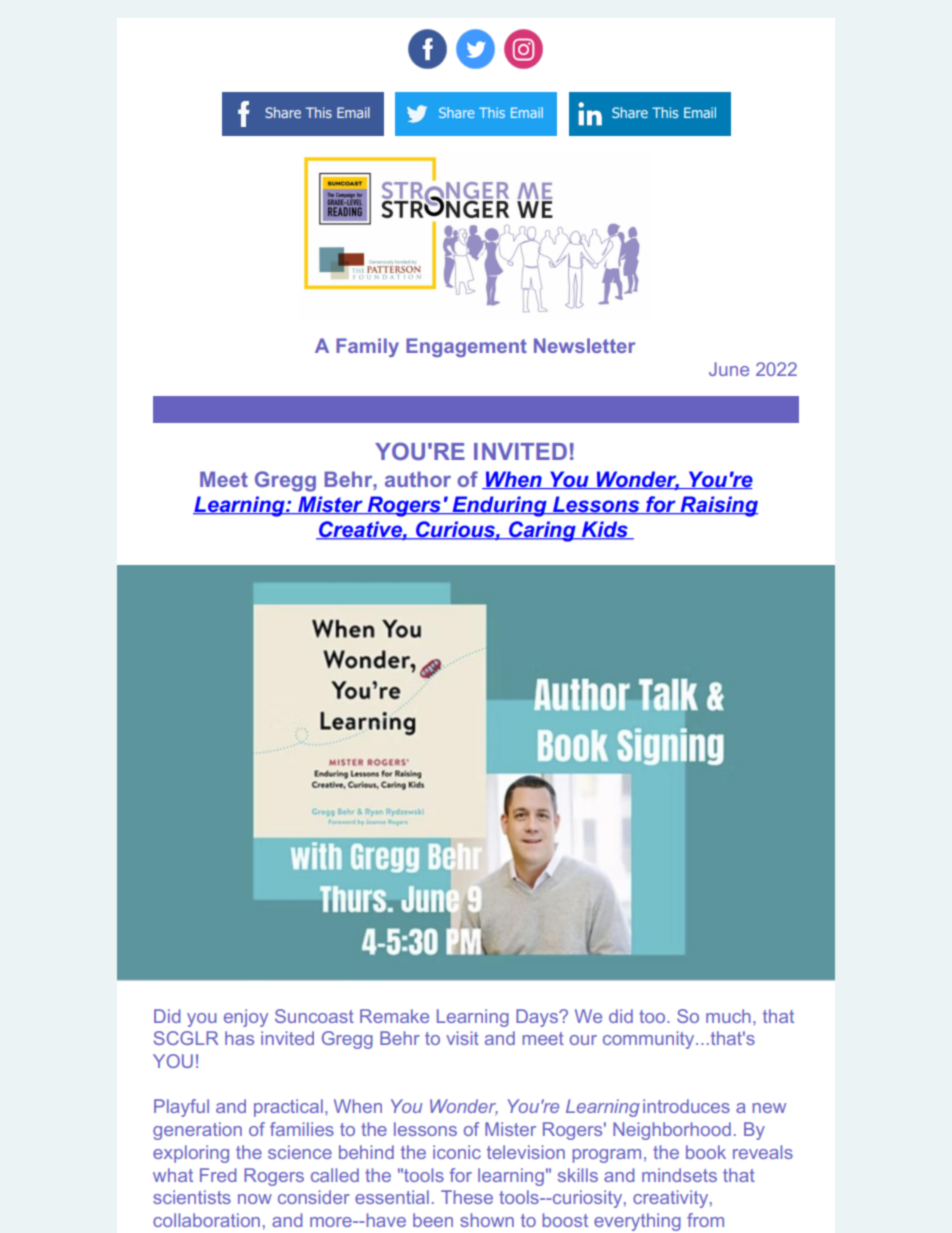 This screenshot has height=1233, width=952. Describe the element at coordinates (246, 1018) in the screenshot. I see `enjoy` at that location.
